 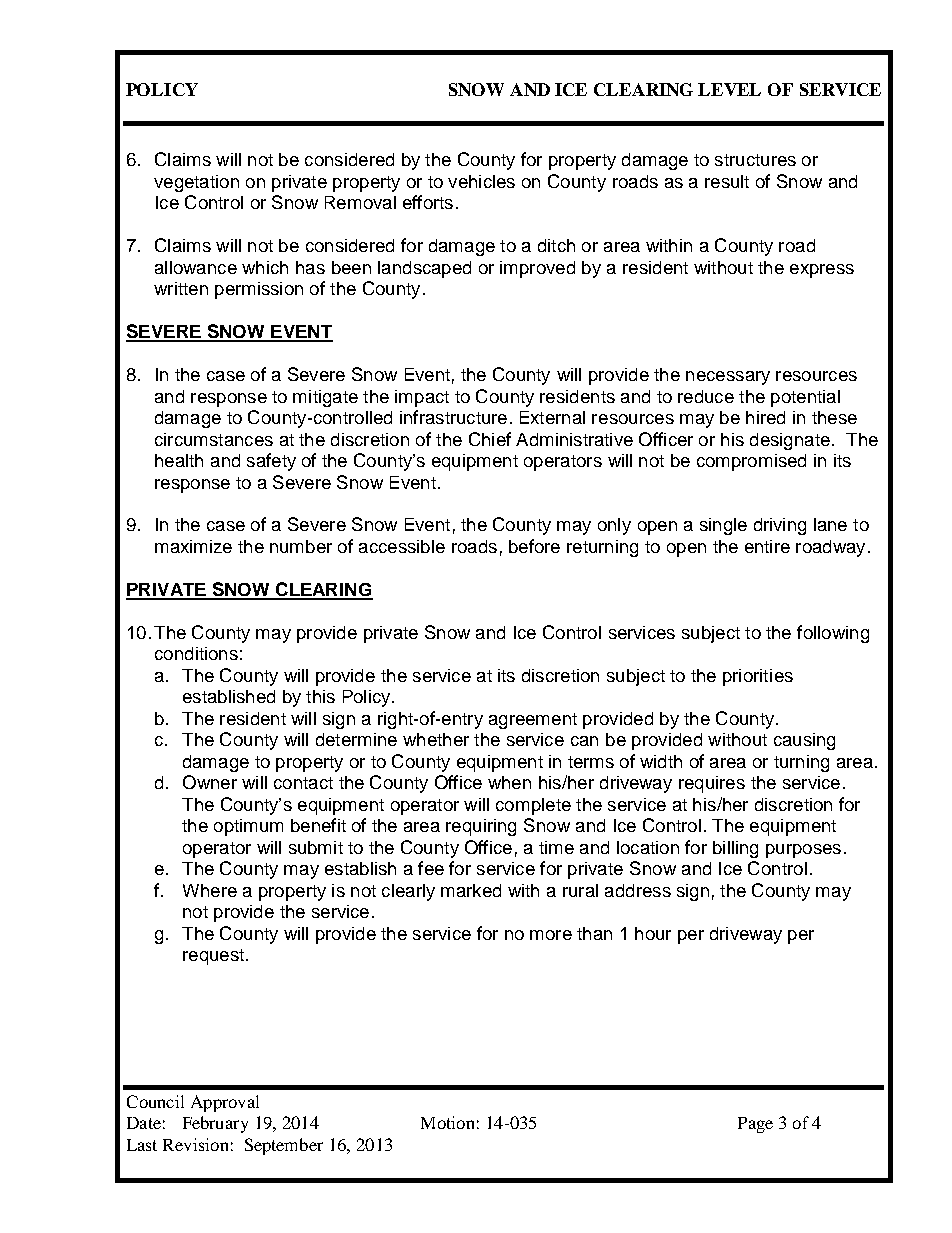 I want to click on vegetation, so click(x=196, y=183).
